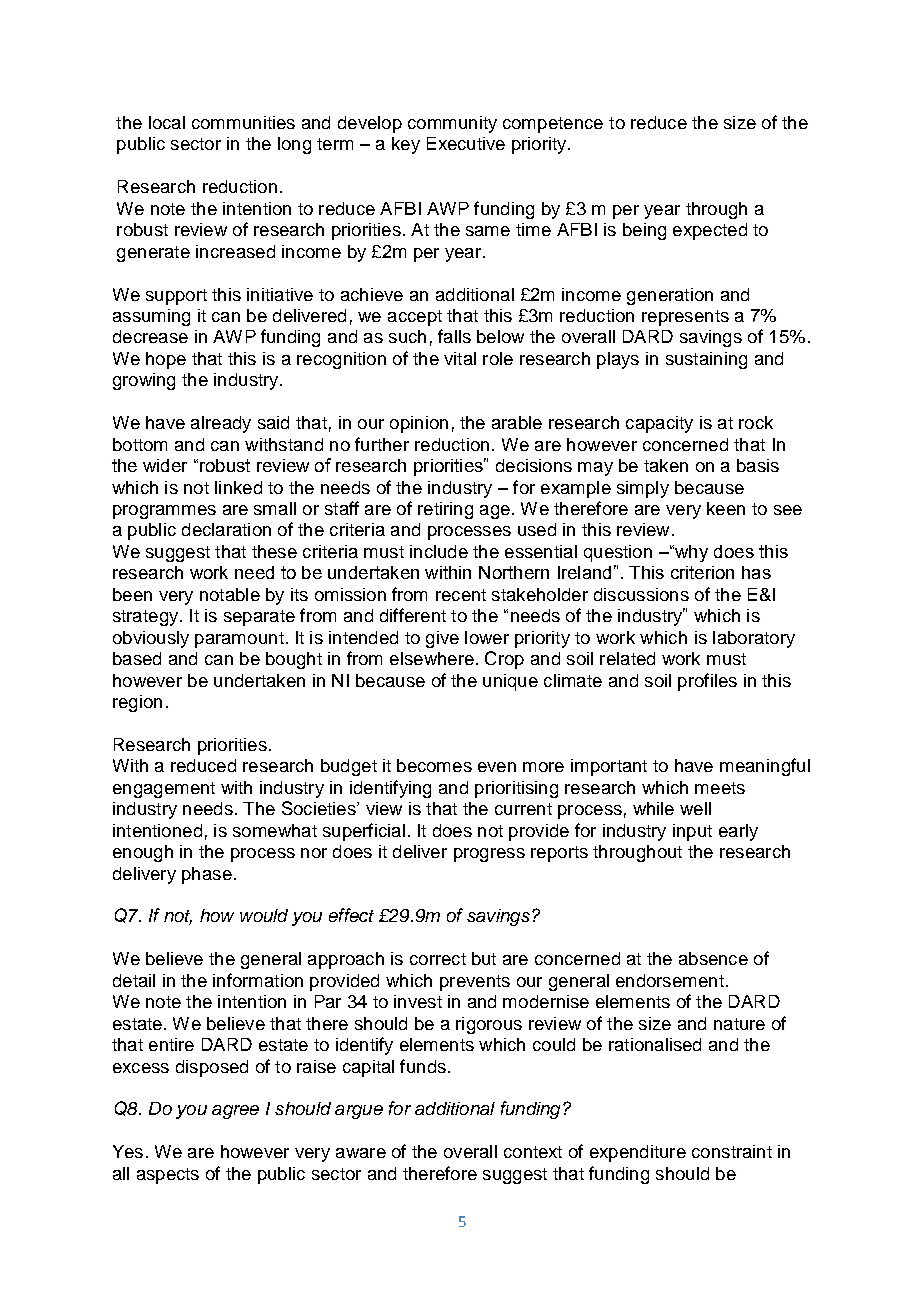 The height and width of the screenshot is (1308, 924). Describe the element at coordinates (466, 143) in the screenshot. I see `Executive` at that location.
